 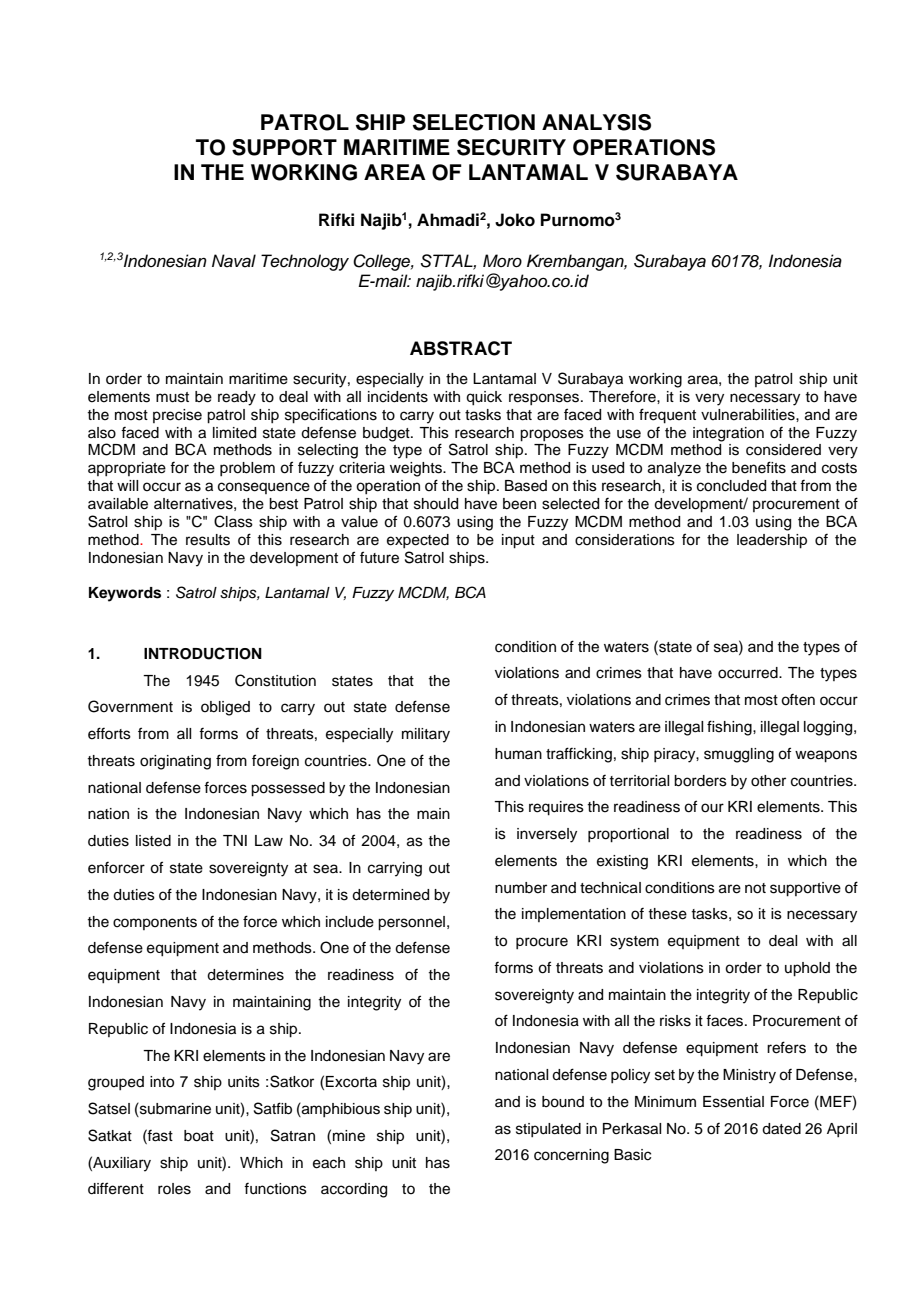 I want to click on stipulated, so click(x=548, y=1130).
